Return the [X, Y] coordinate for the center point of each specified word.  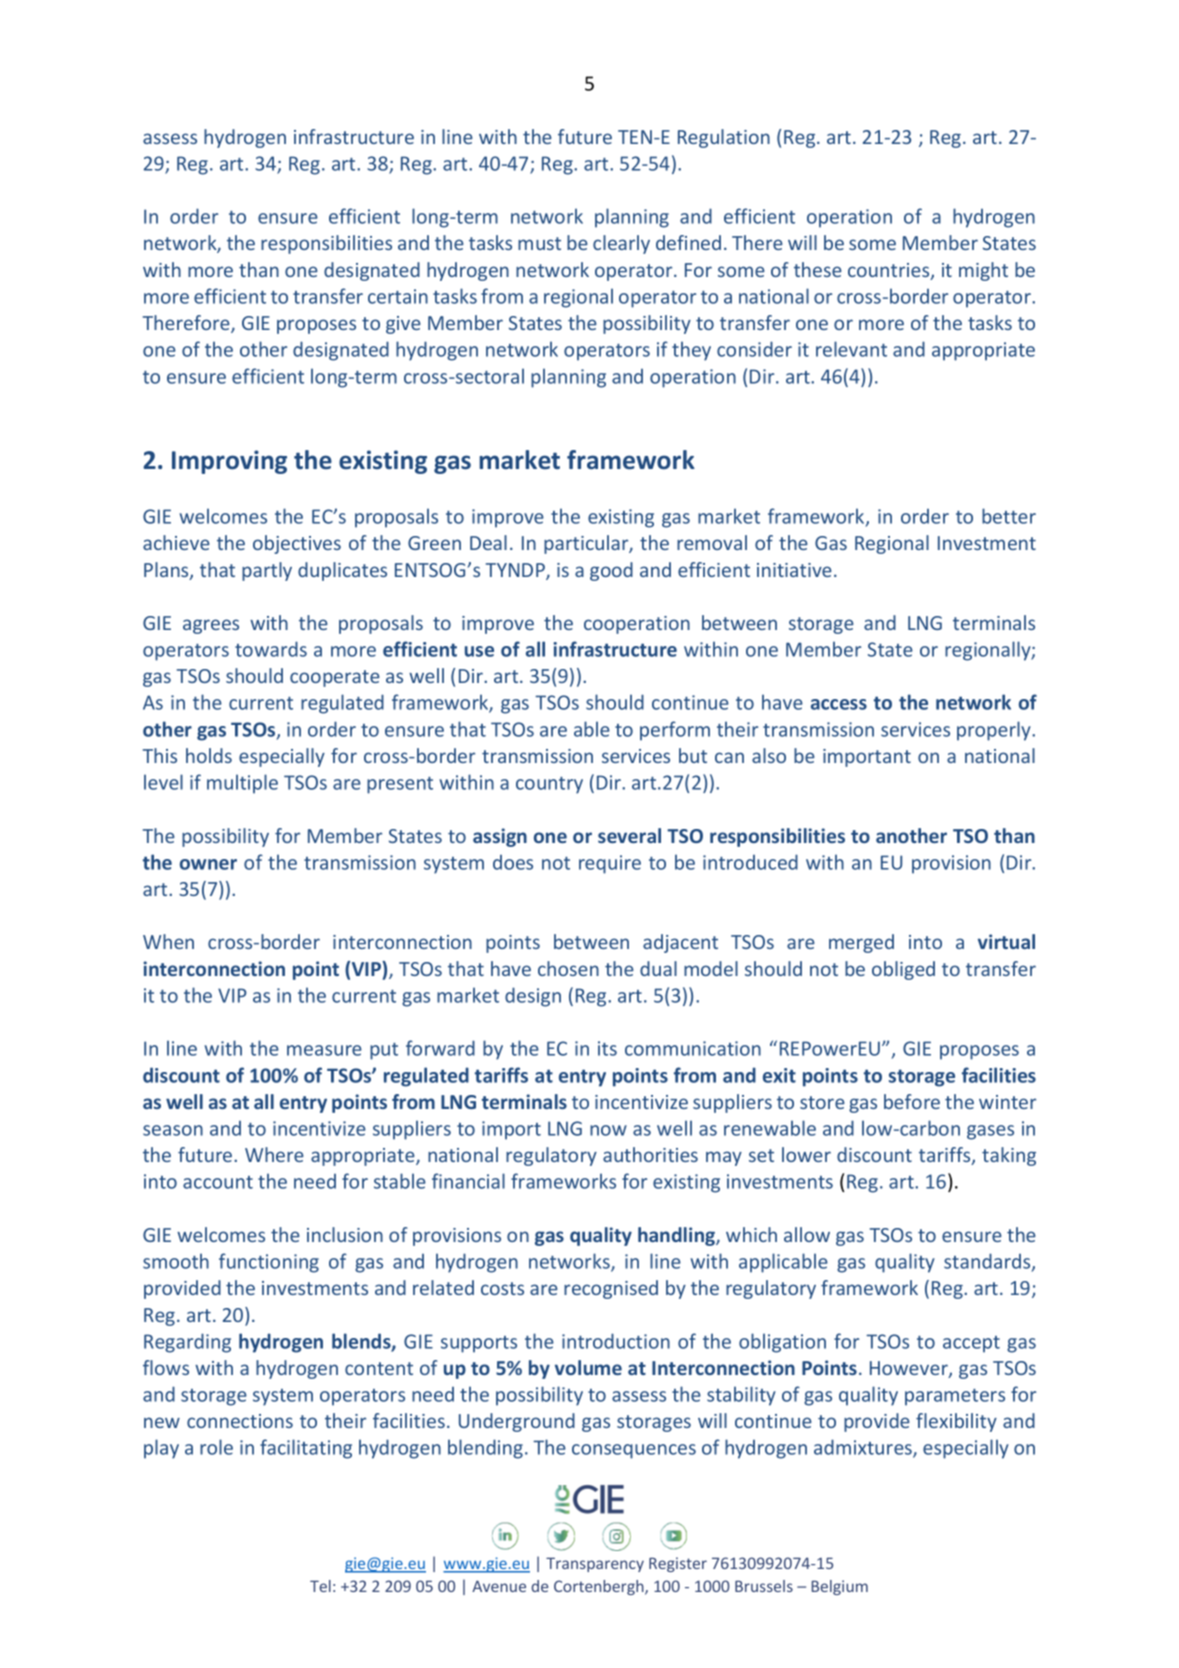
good [611, 571]
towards [271, 649]
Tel [320, 1586]
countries [890, 271]
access [839, 704]
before [912, 1101]
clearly [621, 244]
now [608, 1130]
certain [398, 296]
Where [274, 1154]
